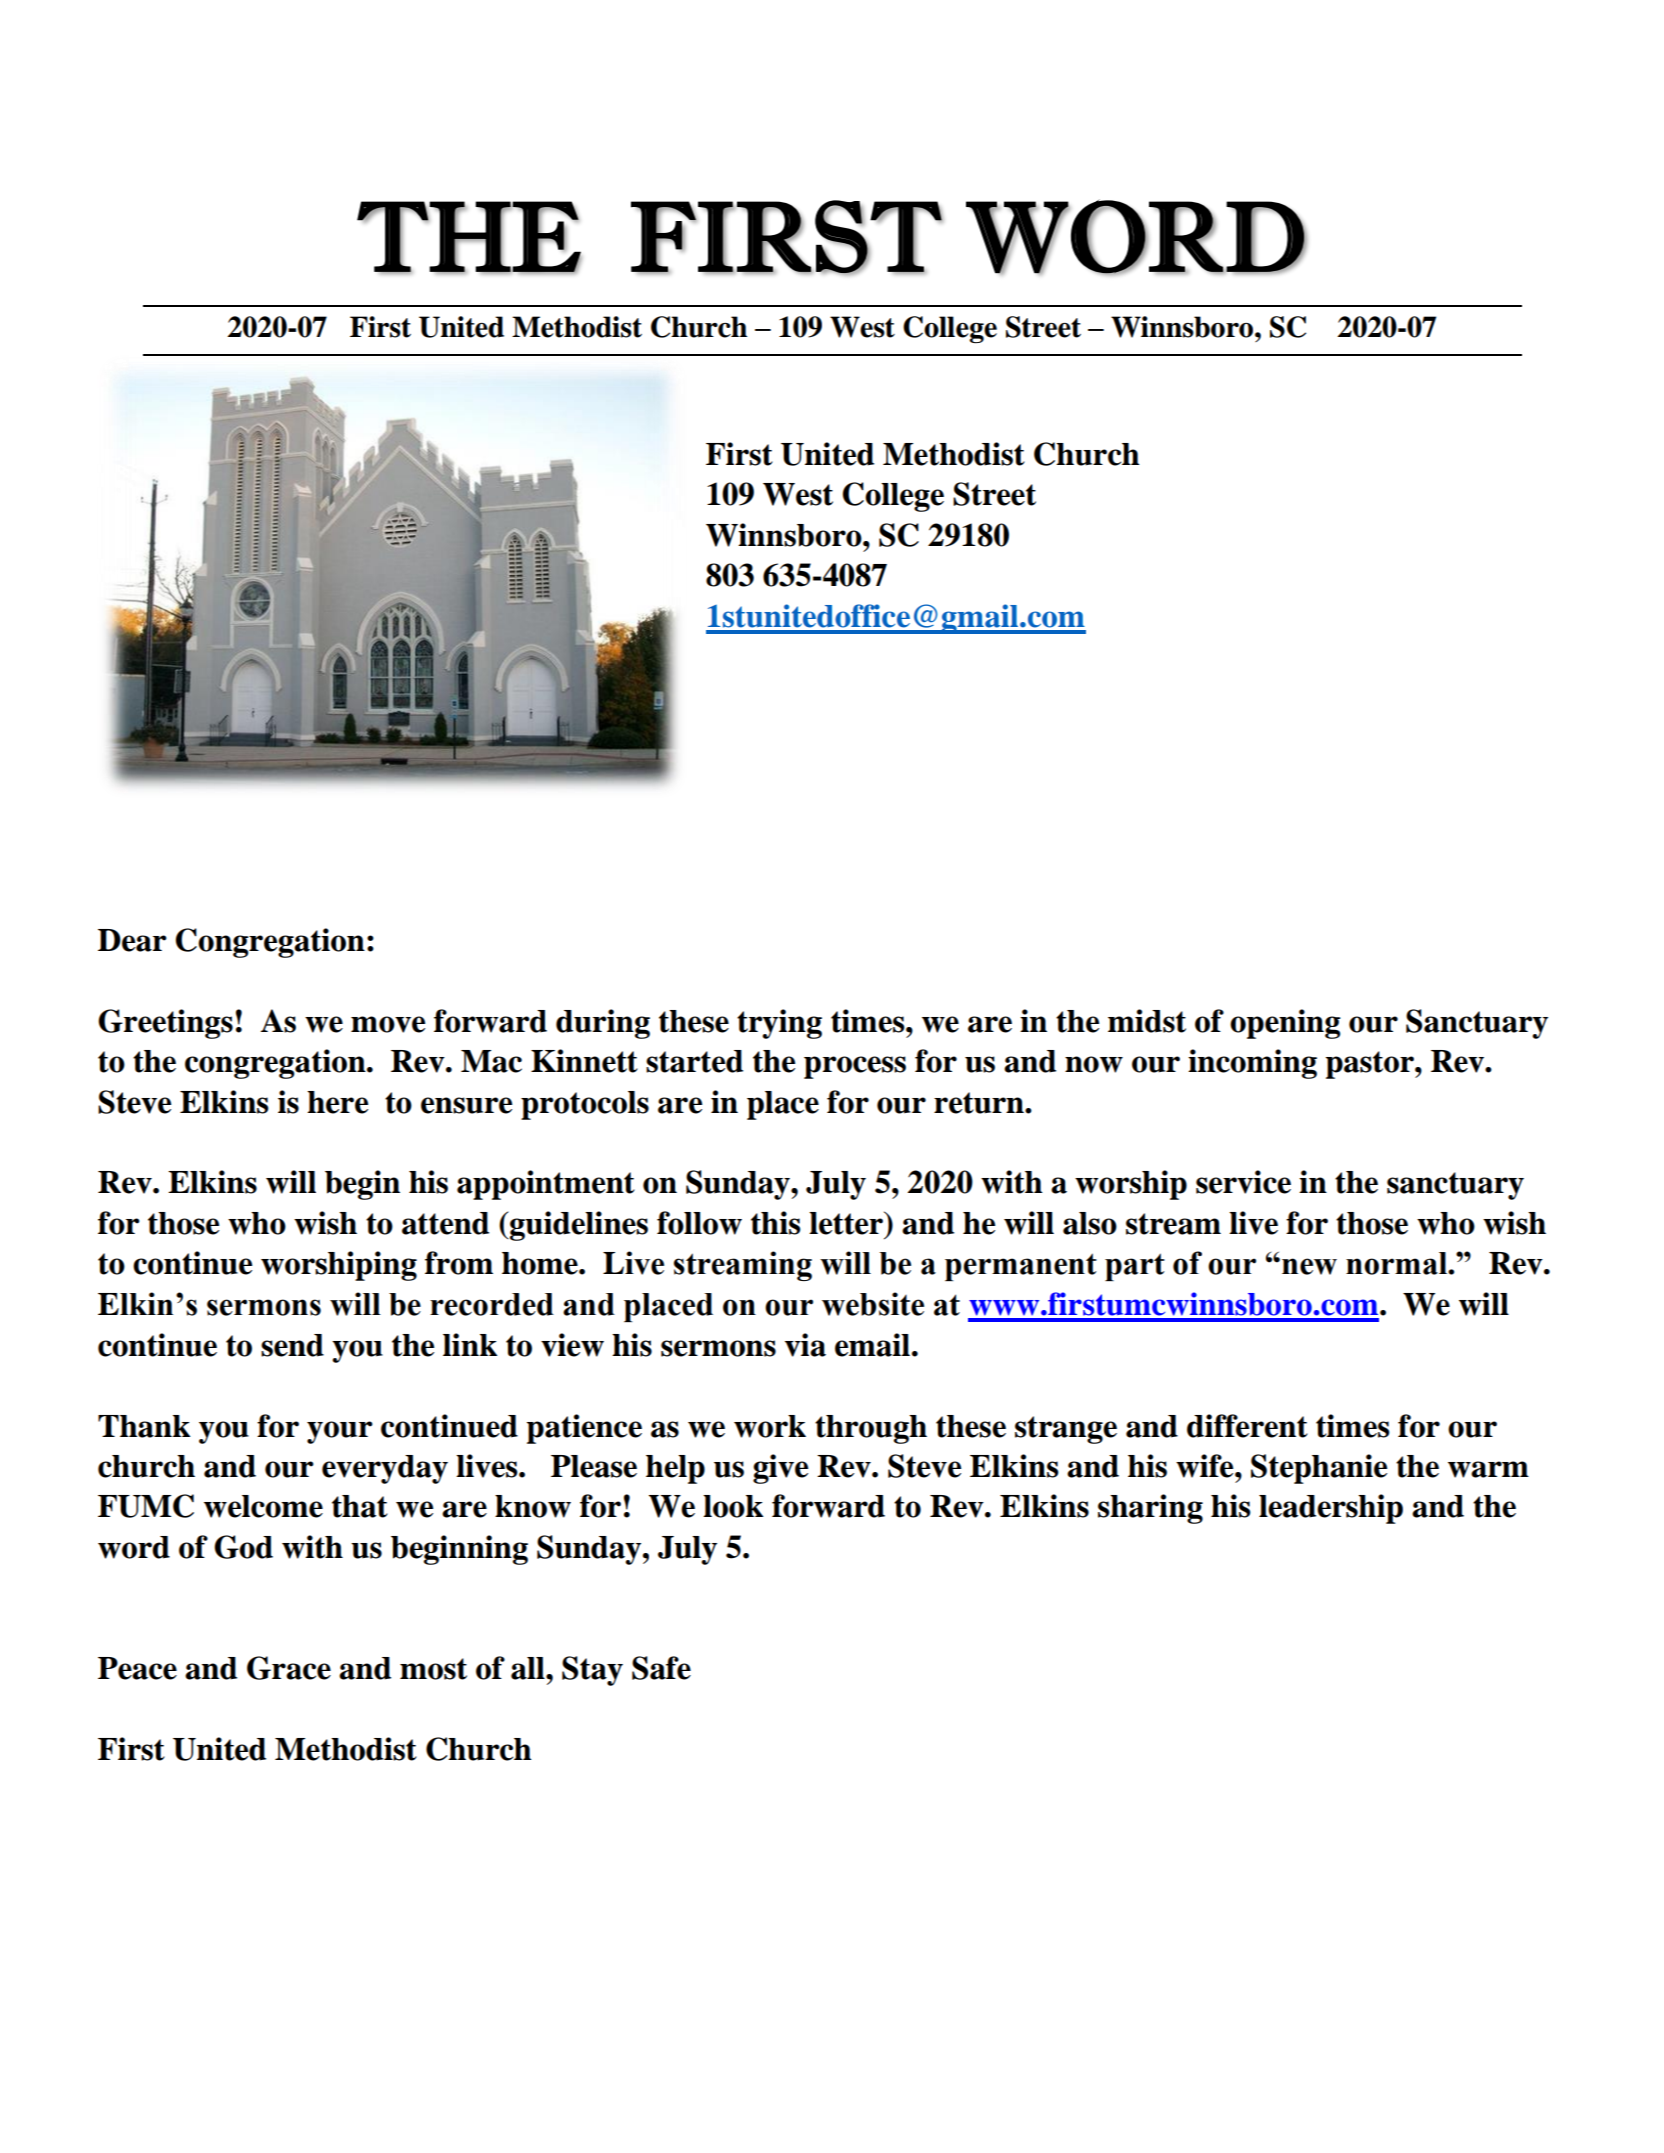  I want to click on Grace, so click(289, 1668).
